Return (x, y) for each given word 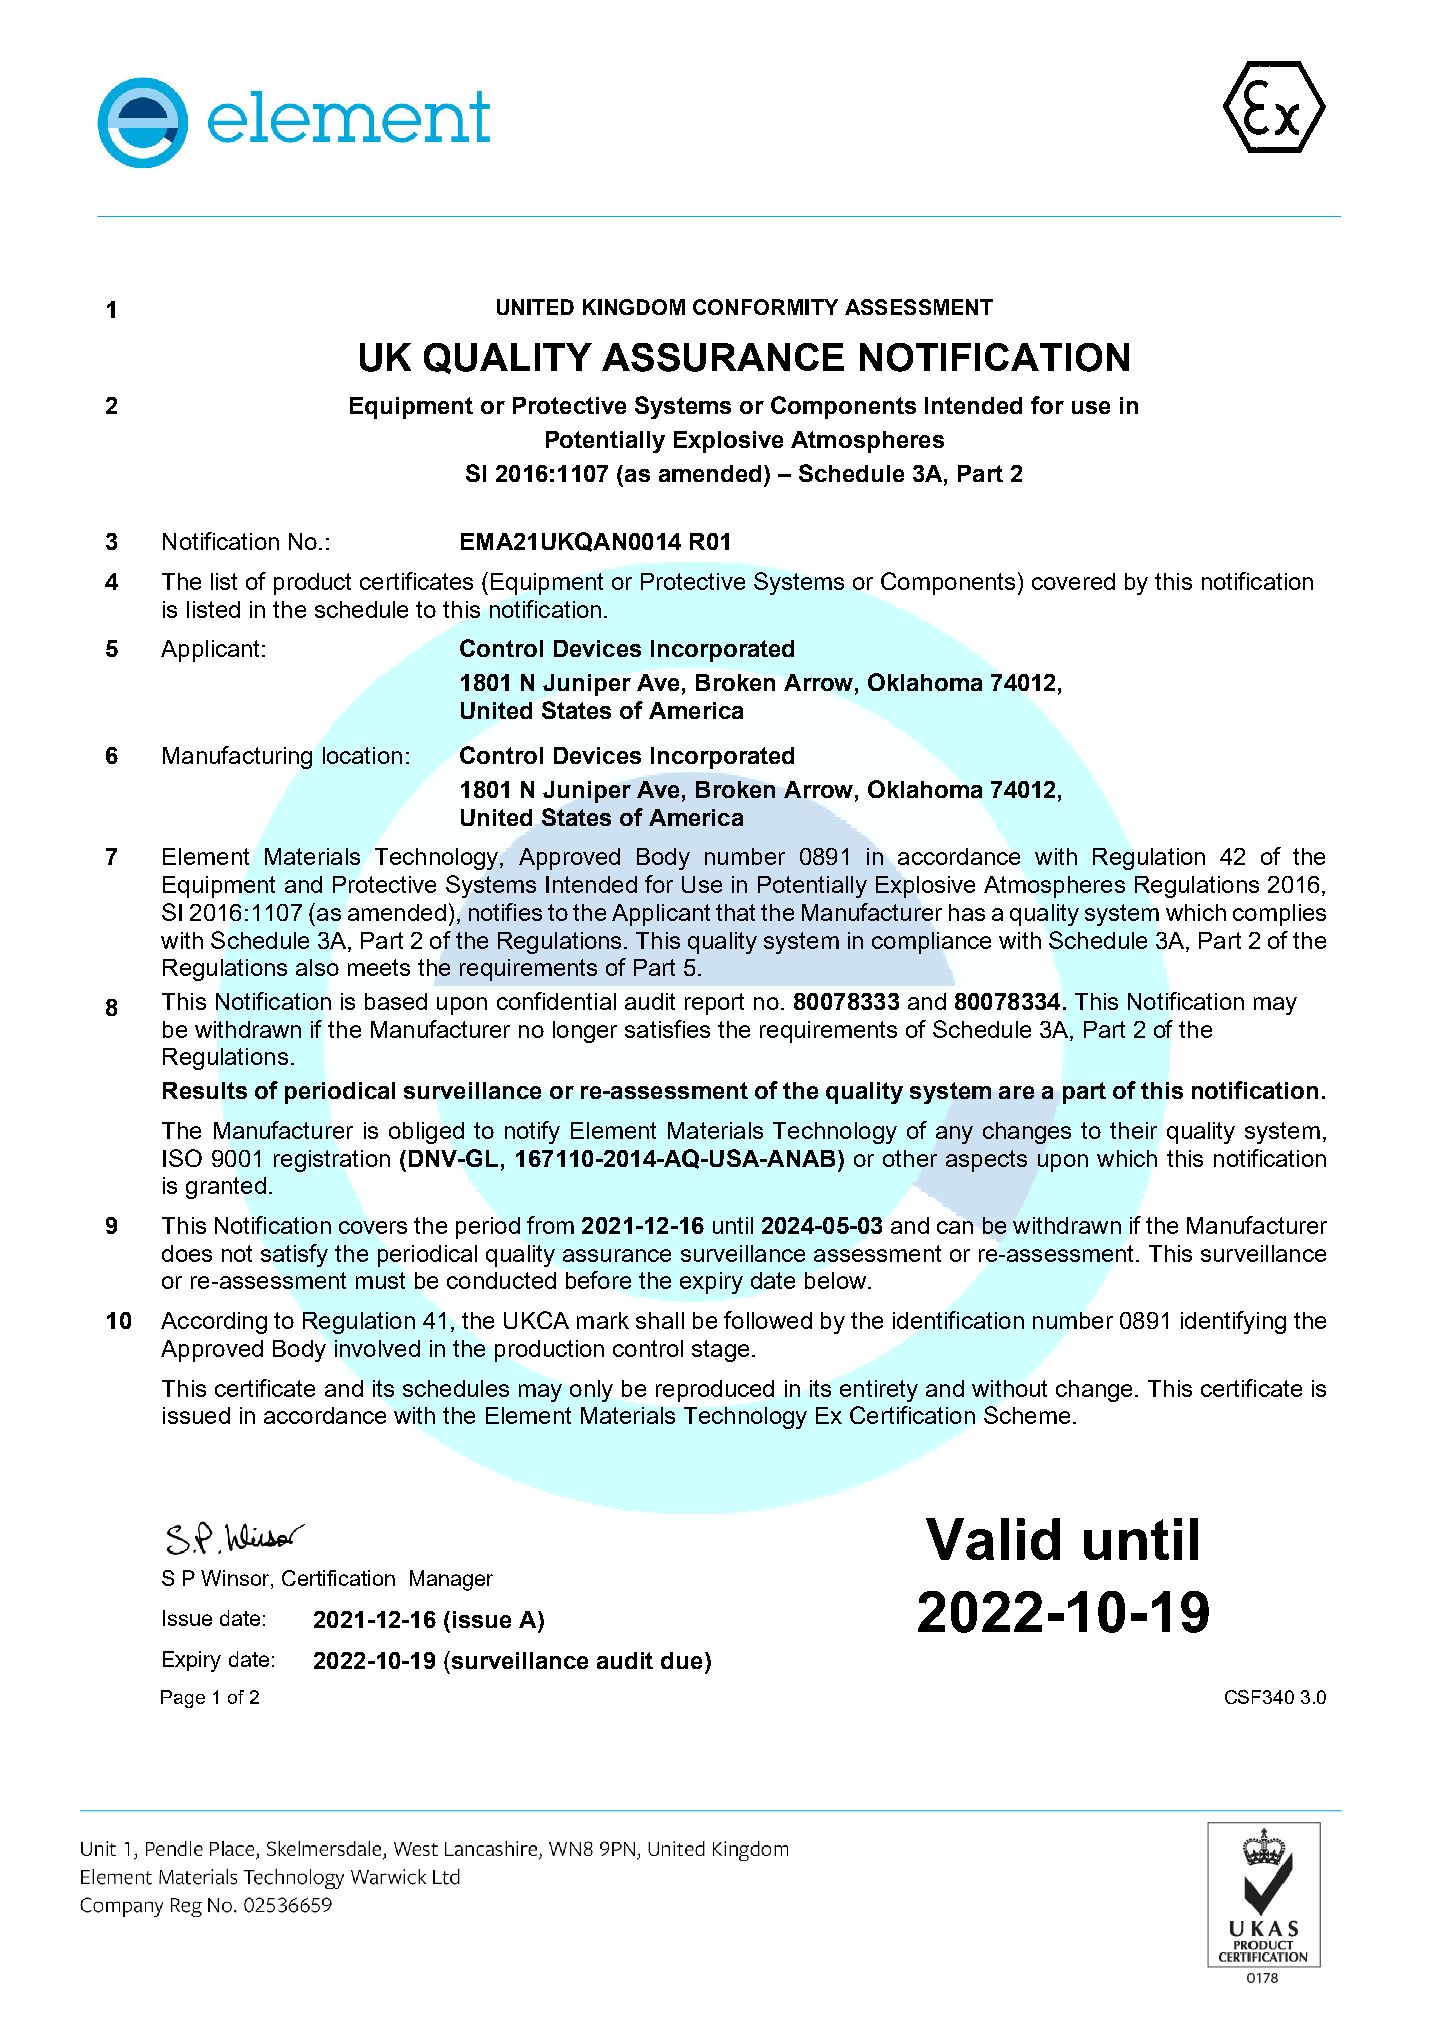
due (681, 1660)
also (317, 967)
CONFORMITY (765, 307)
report (714, 1004)
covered (1073, 581)
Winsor (236, 1579)
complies (1279, 915)
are (1016, 1092)
